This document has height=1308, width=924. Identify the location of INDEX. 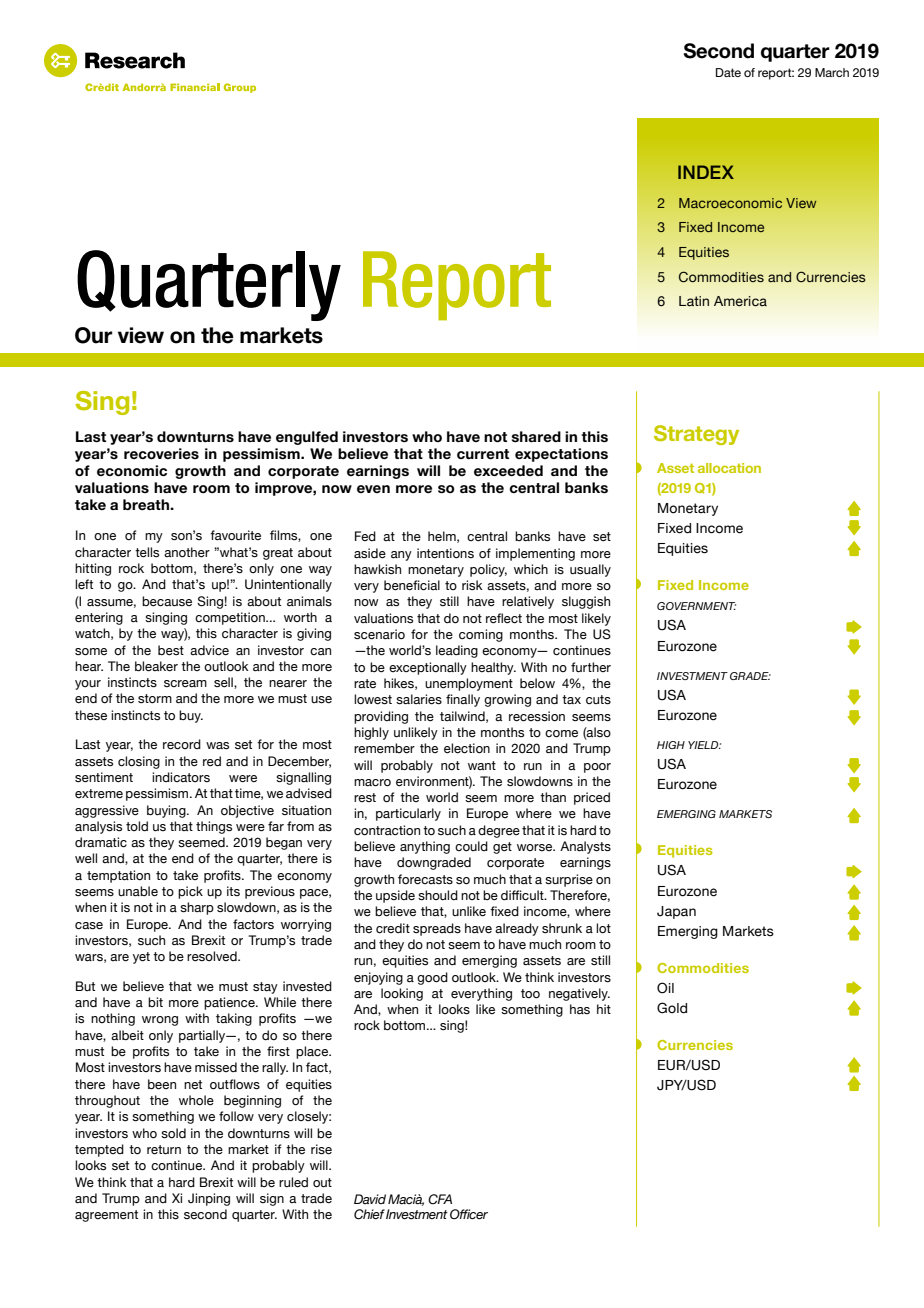
(706, 172).
